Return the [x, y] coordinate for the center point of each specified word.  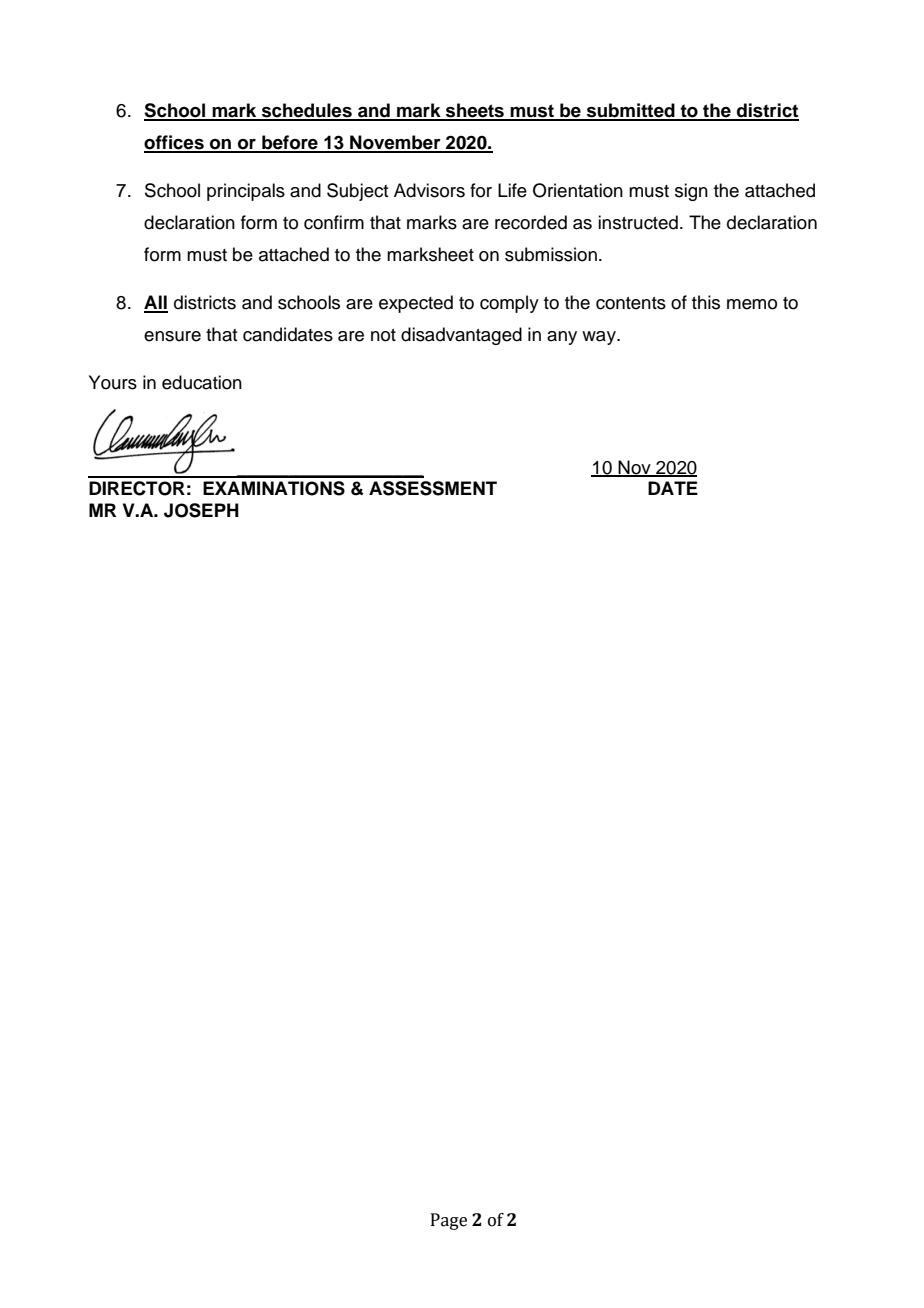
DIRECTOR [137, 488]
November [395, 143]
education [202, 382]
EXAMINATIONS [274, 488]
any [562, 338]
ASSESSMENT [433, 488]
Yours [113, 382]
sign [691, 192]
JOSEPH [201, 510]
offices [175, 143]
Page [449, 1221]
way [600, 338]
